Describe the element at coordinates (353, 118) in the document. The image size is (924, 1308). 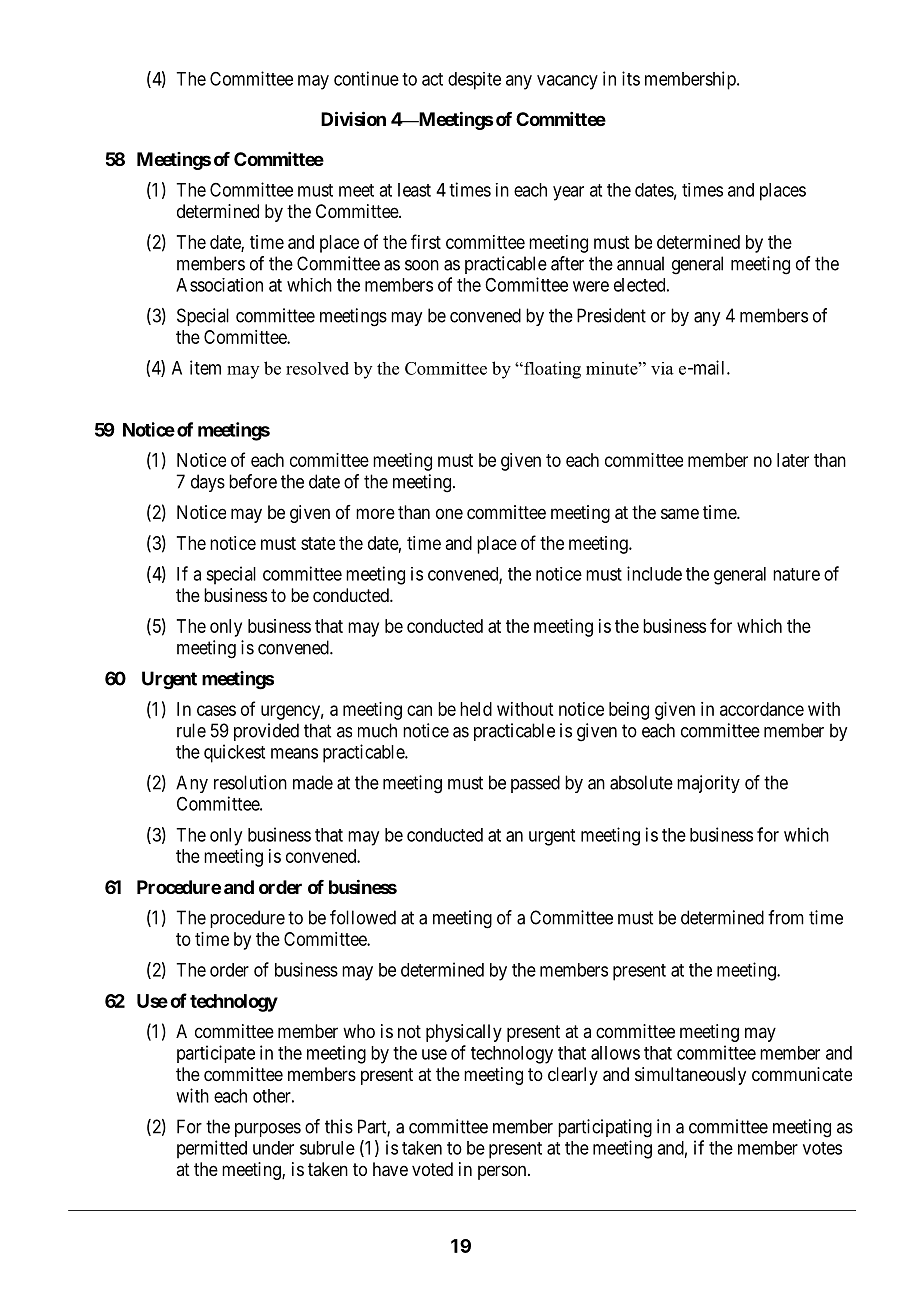
I see `Division` at that location.
